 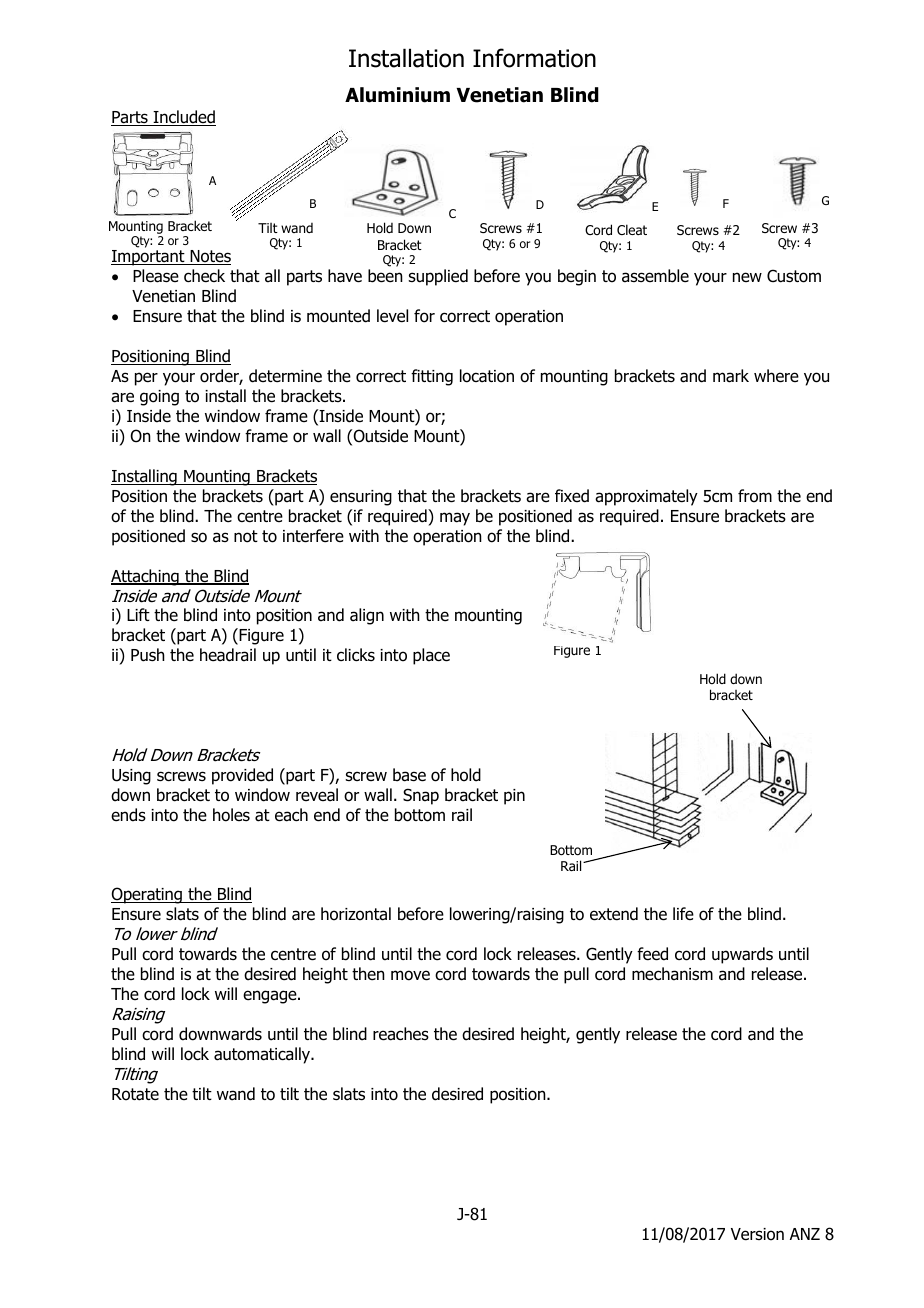 I want to click on Rotate, so click(x=135, y=1094).
